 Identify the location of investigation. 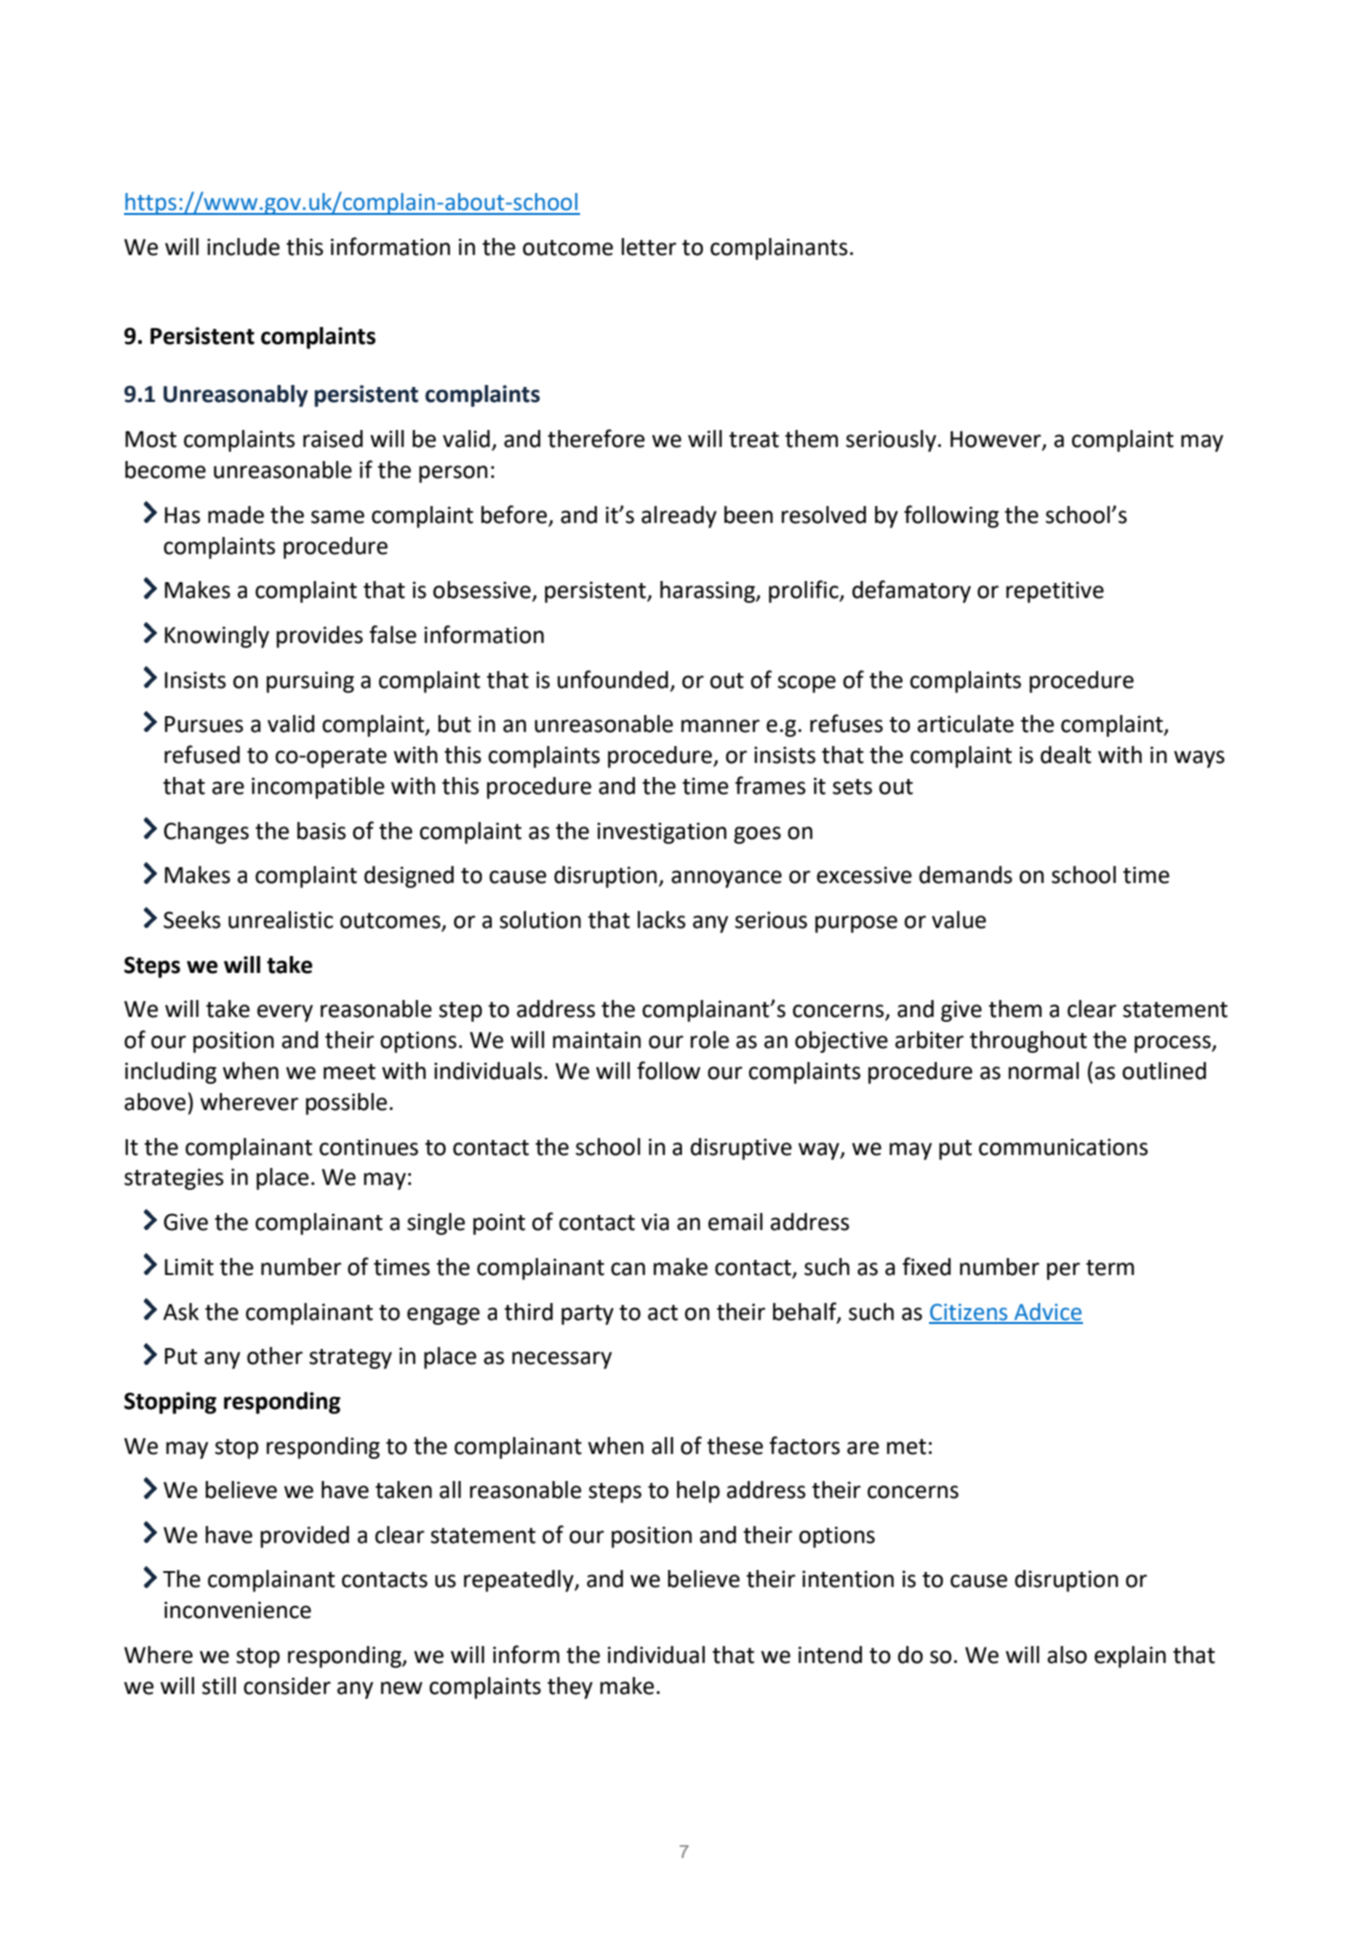
(662, 833).
